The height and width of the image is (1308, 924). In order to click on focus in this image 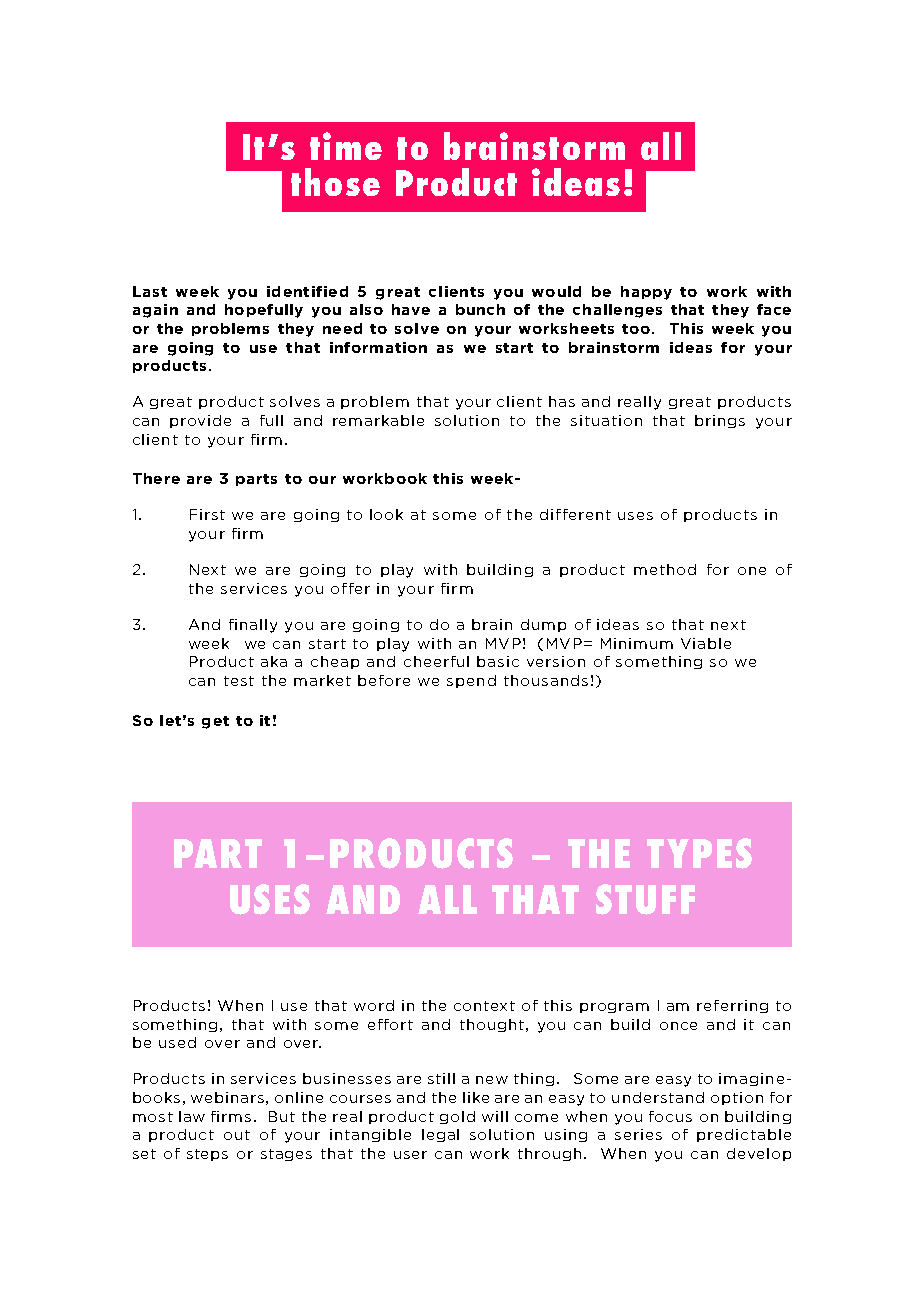, I will do `click(670, 1116)`.
